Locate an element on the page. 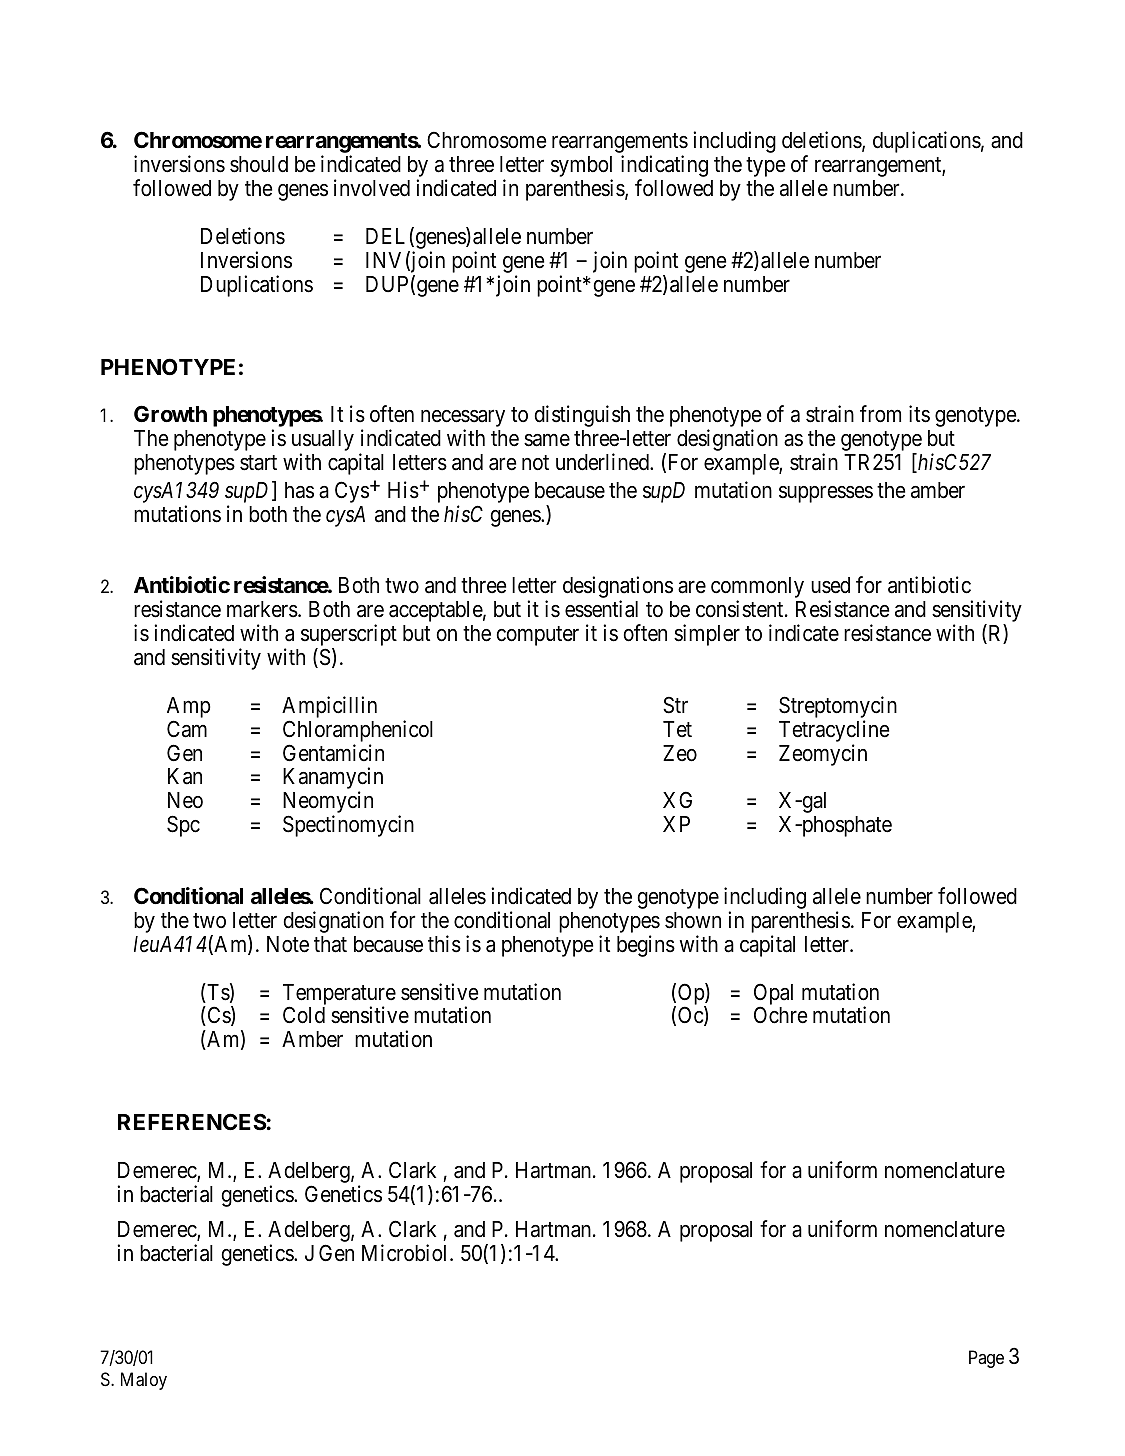 This page has height=1456, width=1125. used is located at coordinates (830, 585).
